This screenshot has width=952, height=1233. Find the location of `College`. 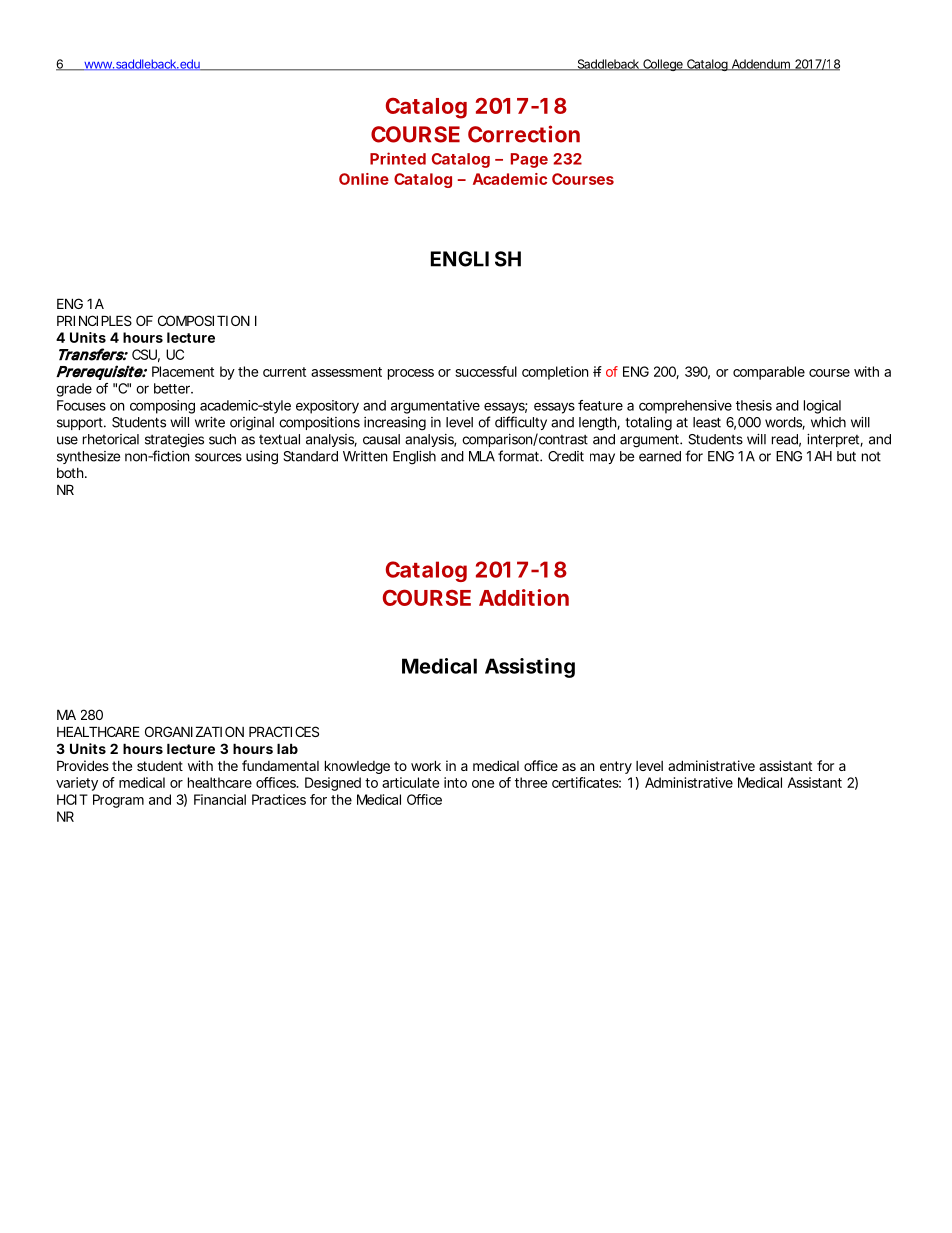

College is located at coordinates (662, 65).
